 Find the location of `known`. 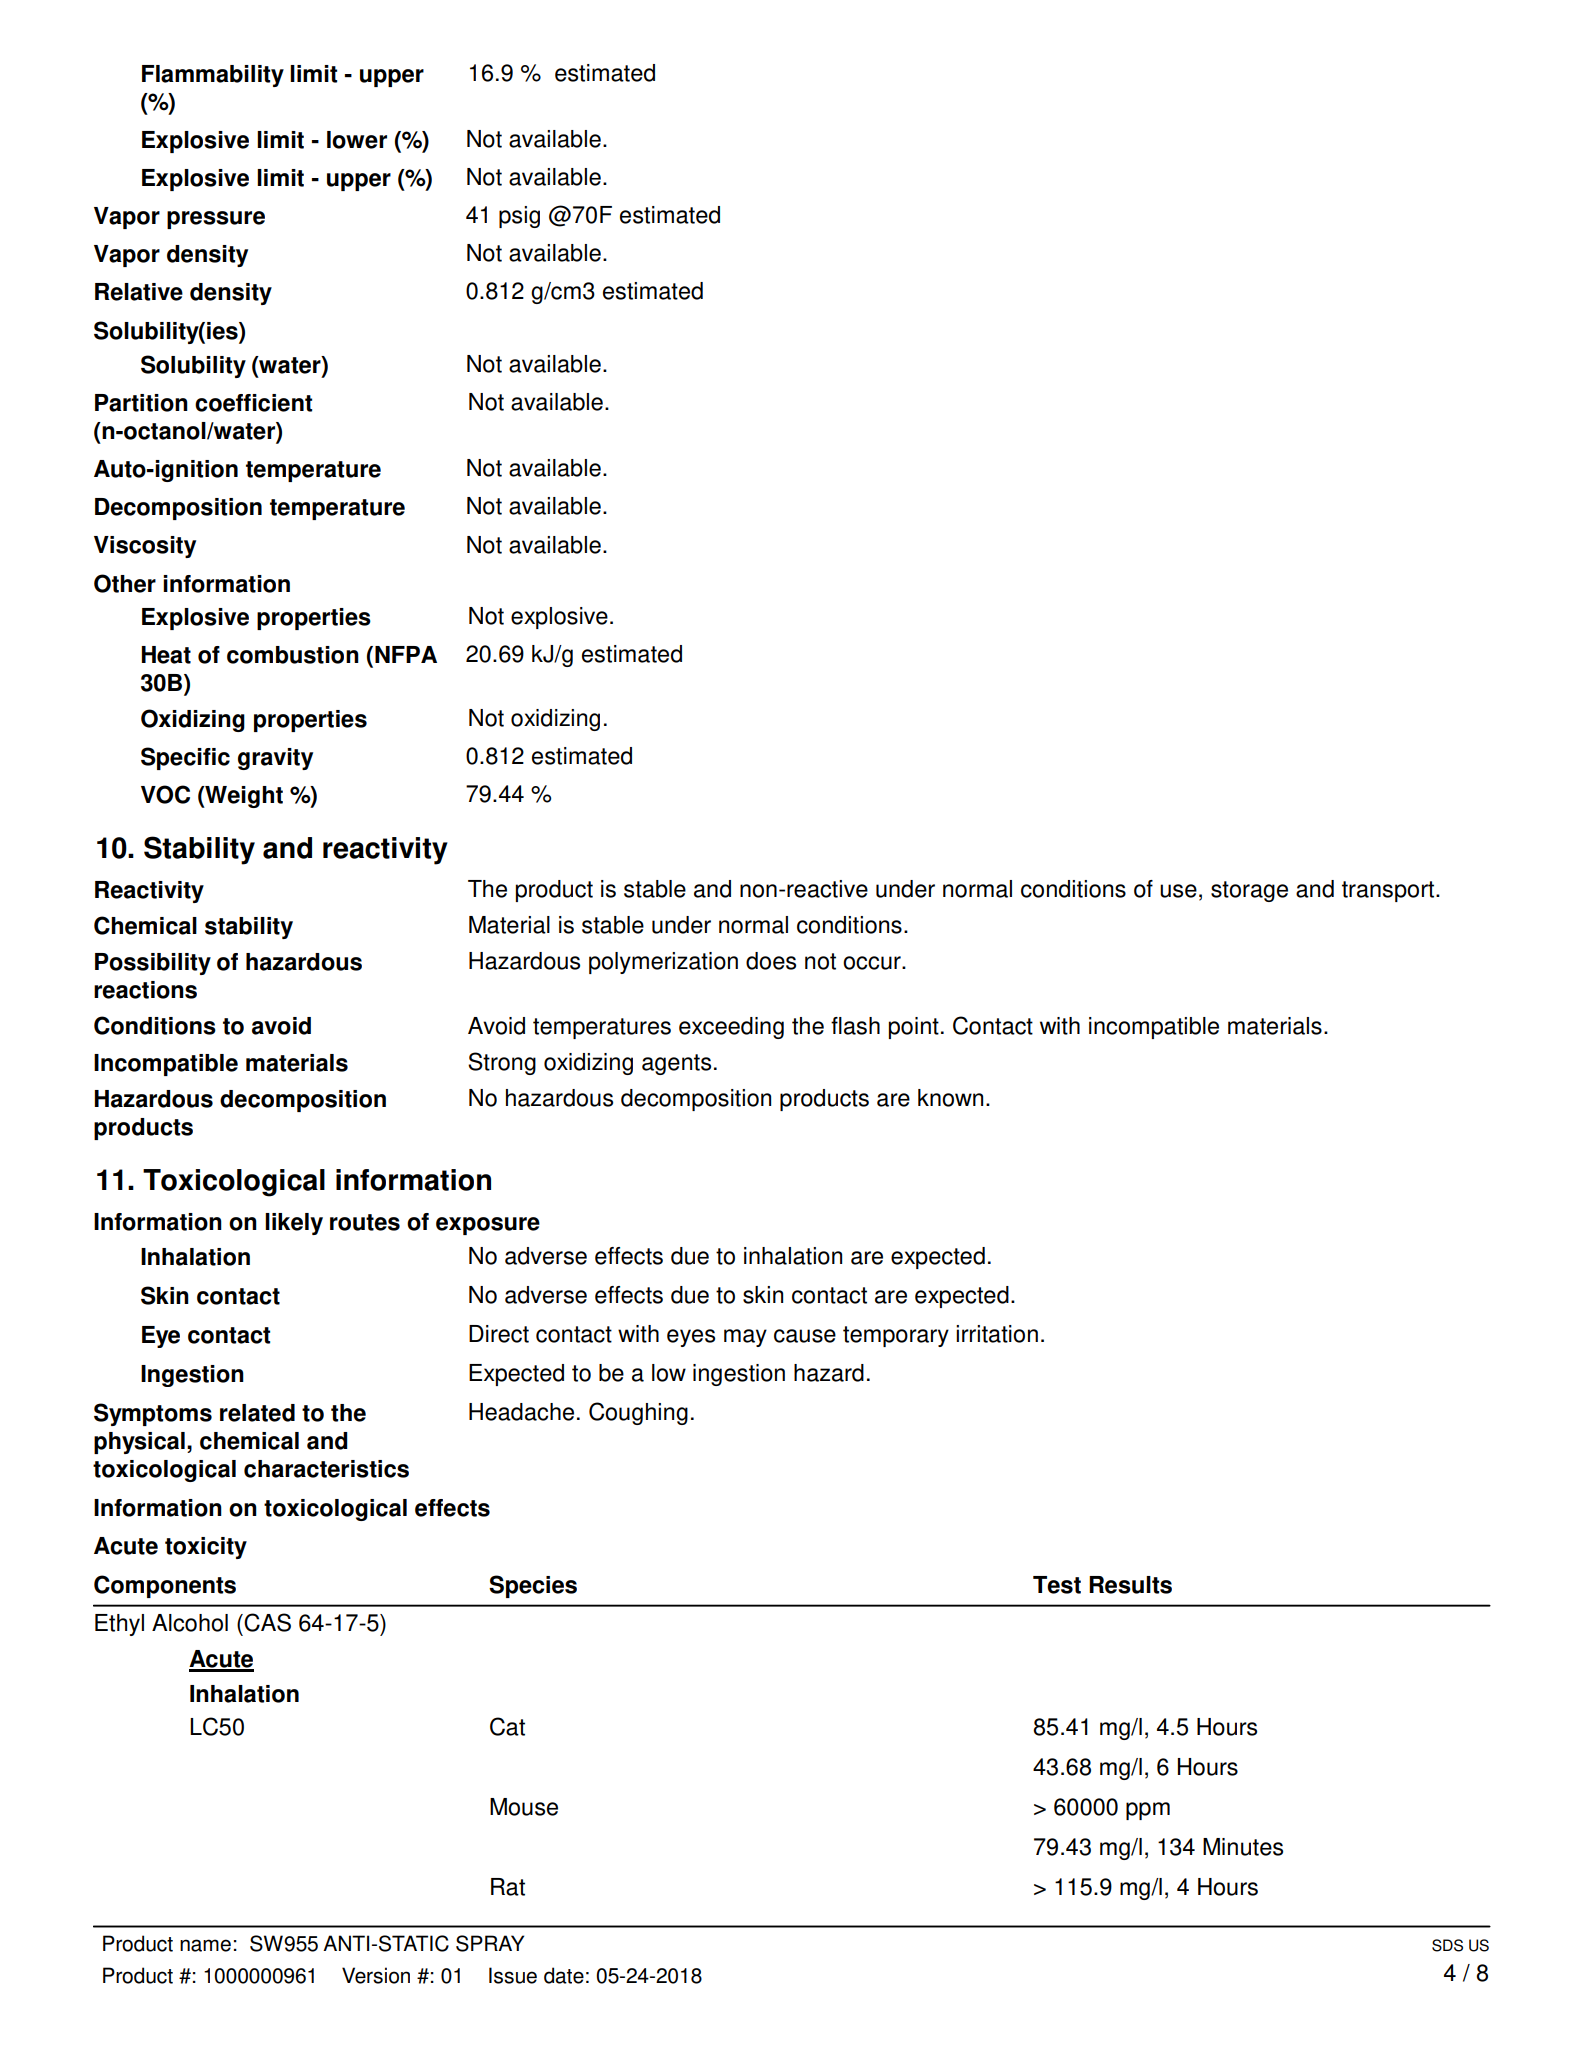

known is located at coordinates (950, 1098).
